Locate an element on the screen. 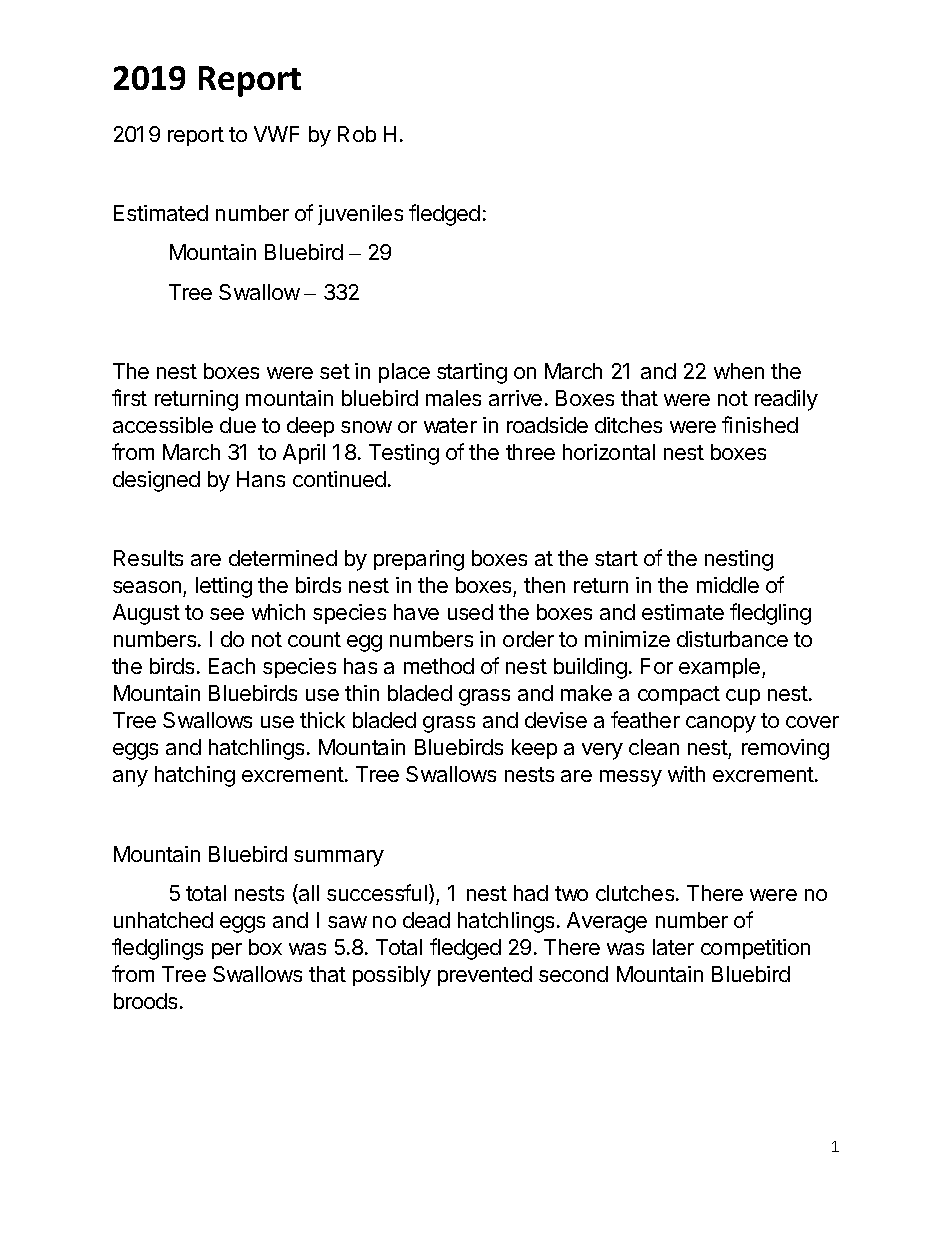 This screenshot has height=1233, width=952. Rob is located at coordinates (357, 134).
